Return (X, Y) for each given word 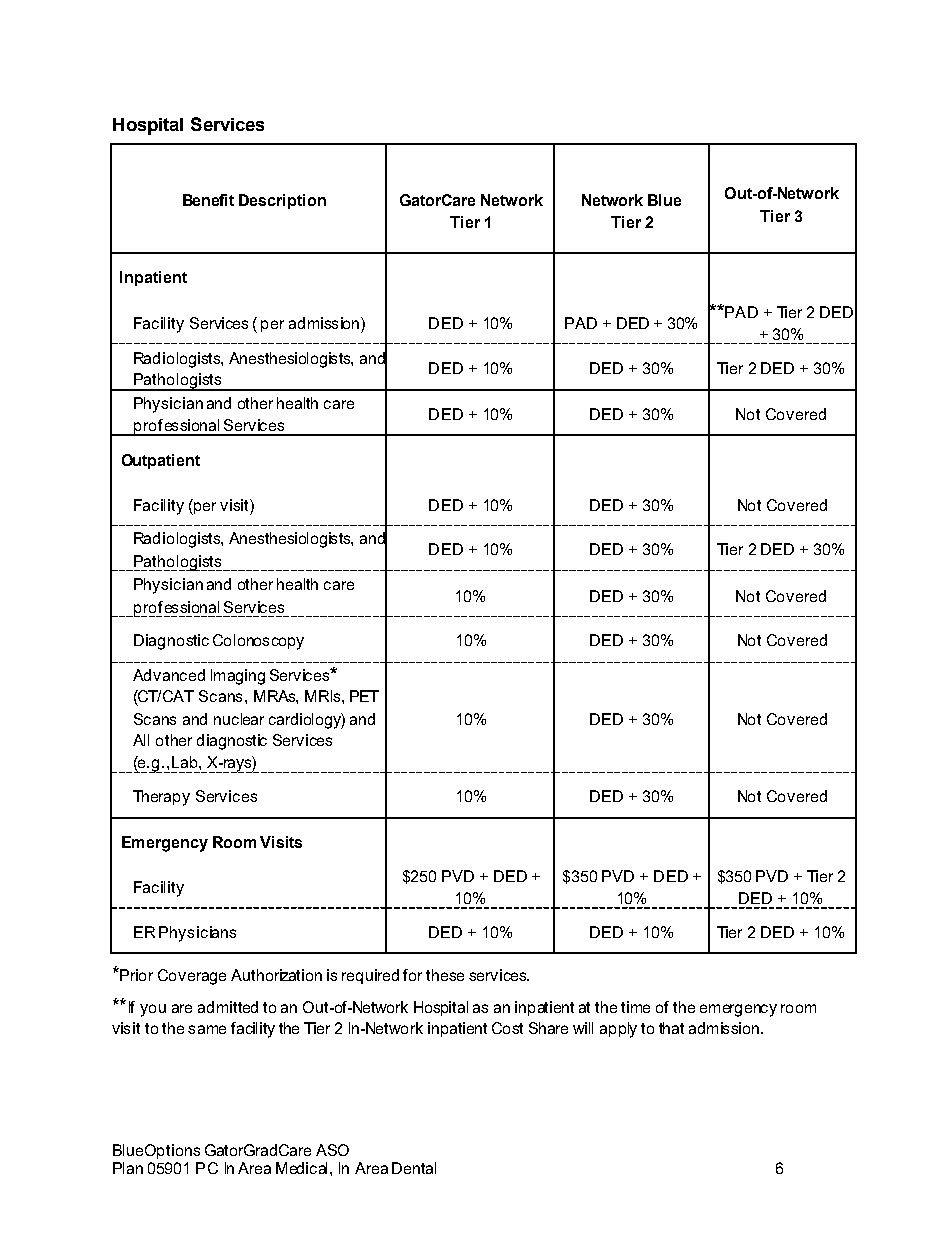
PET (364, 696)
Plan (128, 1168)
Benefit (208, 200)
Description (282, 201)
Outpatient (161, 461)
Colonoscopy (258, 642)
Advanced (169, 675)
